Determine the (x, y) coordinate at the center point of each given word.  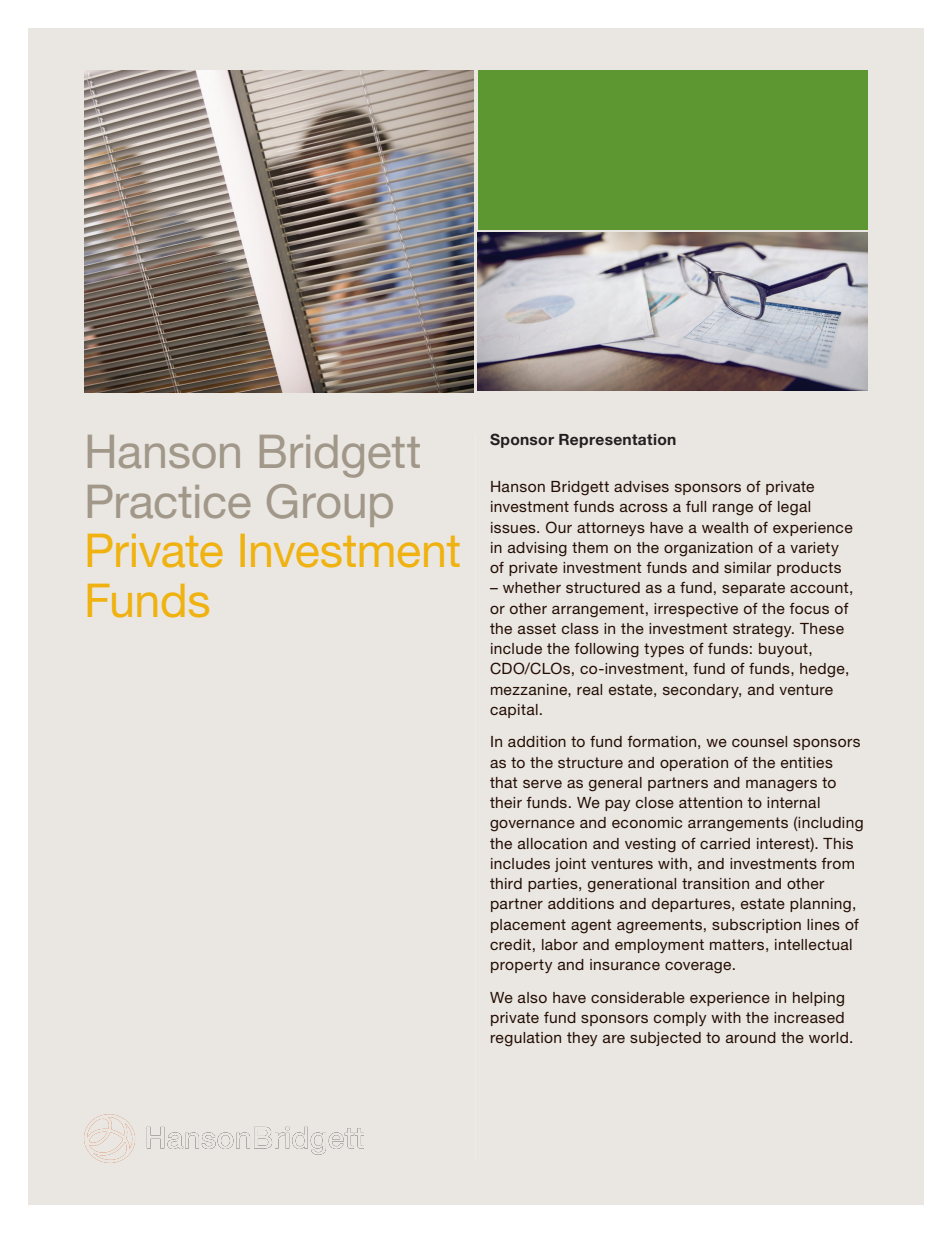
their (506, 802)
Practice (169, 501)
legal (794, 508)
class (580, 628)
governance (532, 826)
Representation (617, 441)
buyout (784, 650)
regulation (526, 1039)
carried (725, 843)
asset (537, 628)
